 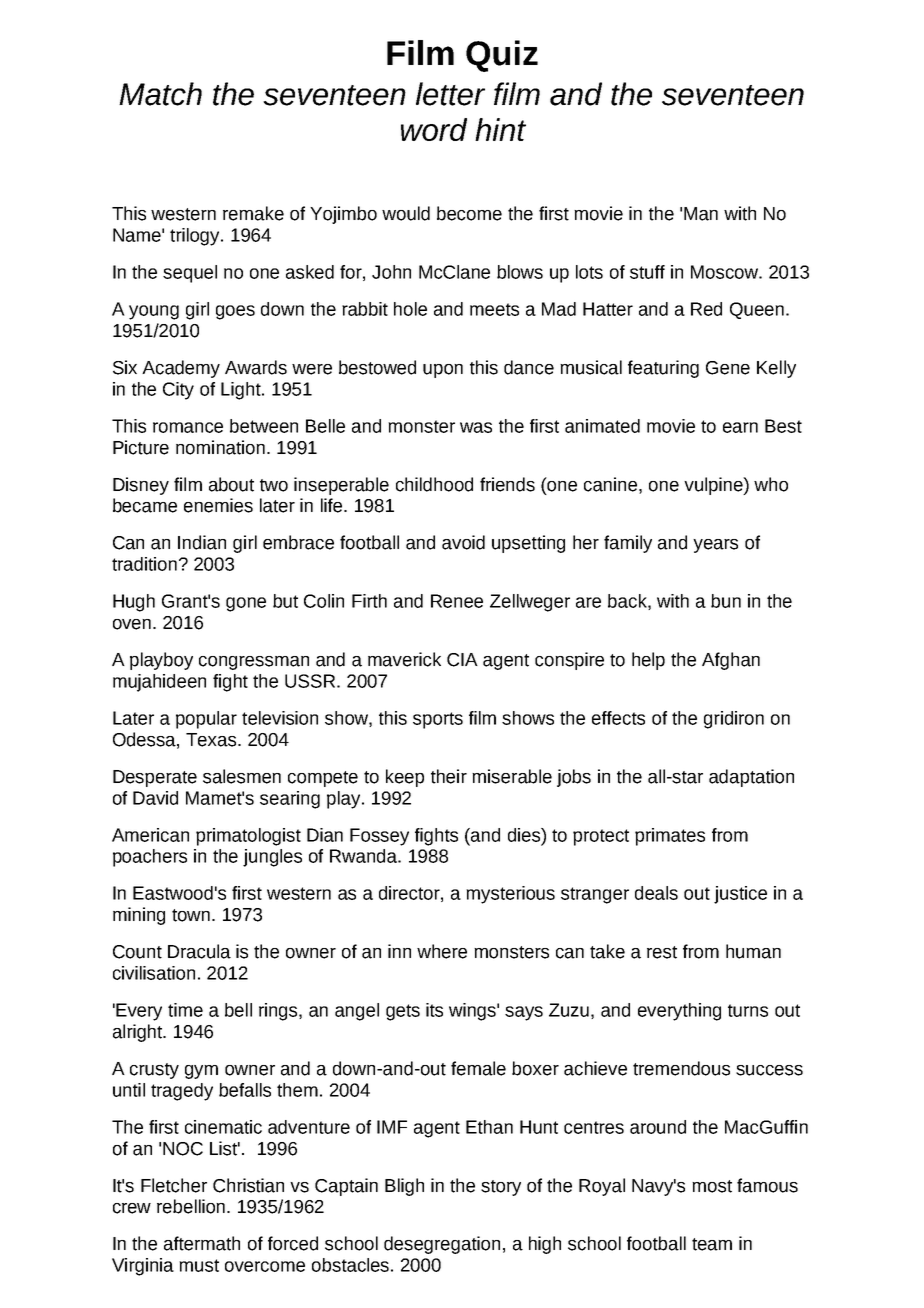 I want to click on Match, so click(x=160, y=94).
